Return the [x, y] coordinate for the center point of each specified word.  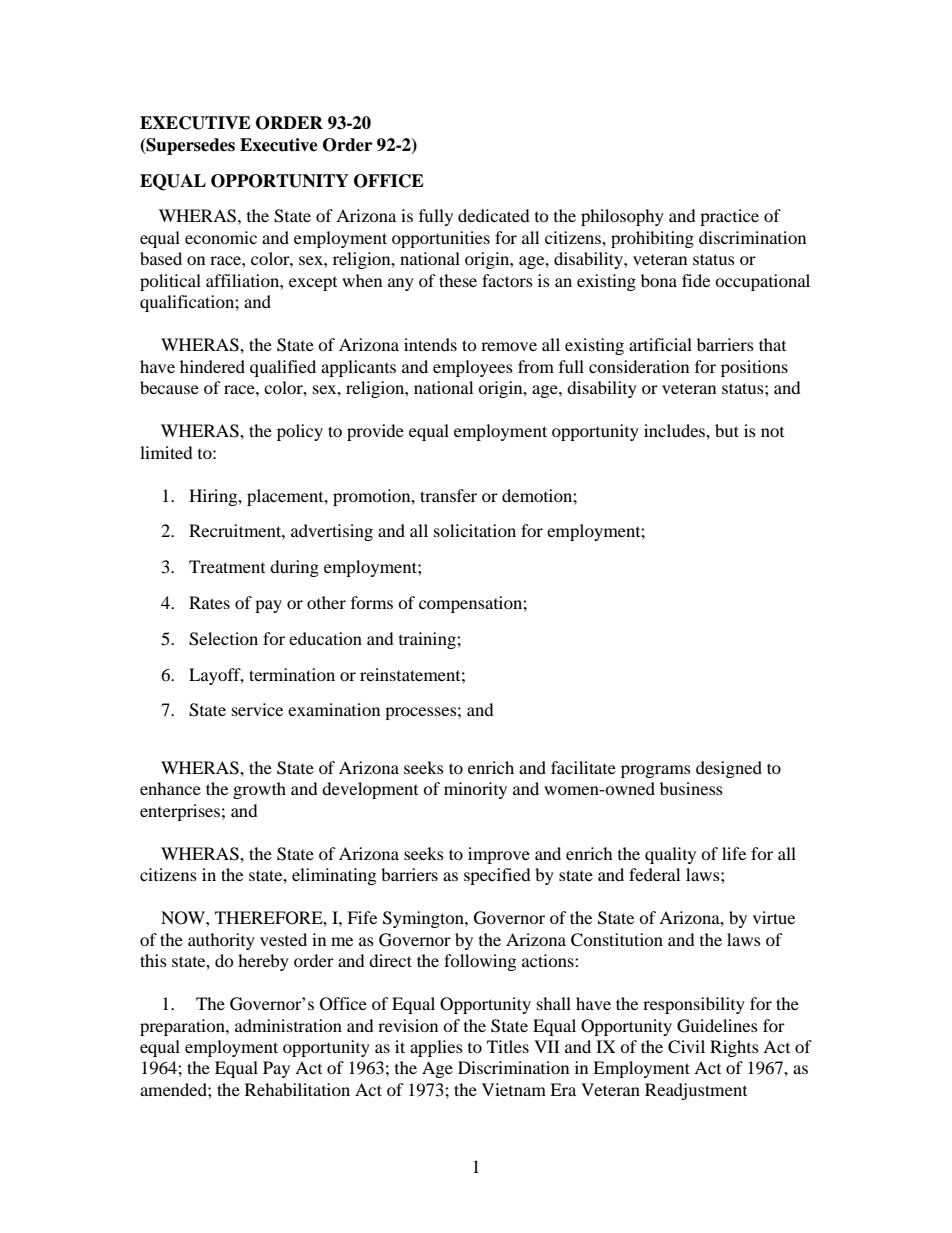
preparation [183, 1027]
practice [729, 217]
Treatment [227, 566]
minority [475, 790]
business [691, 788]
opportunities [441, 239]
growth [259, 790]
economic [221, 237]
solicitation [475, 530]
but [727, 430]
